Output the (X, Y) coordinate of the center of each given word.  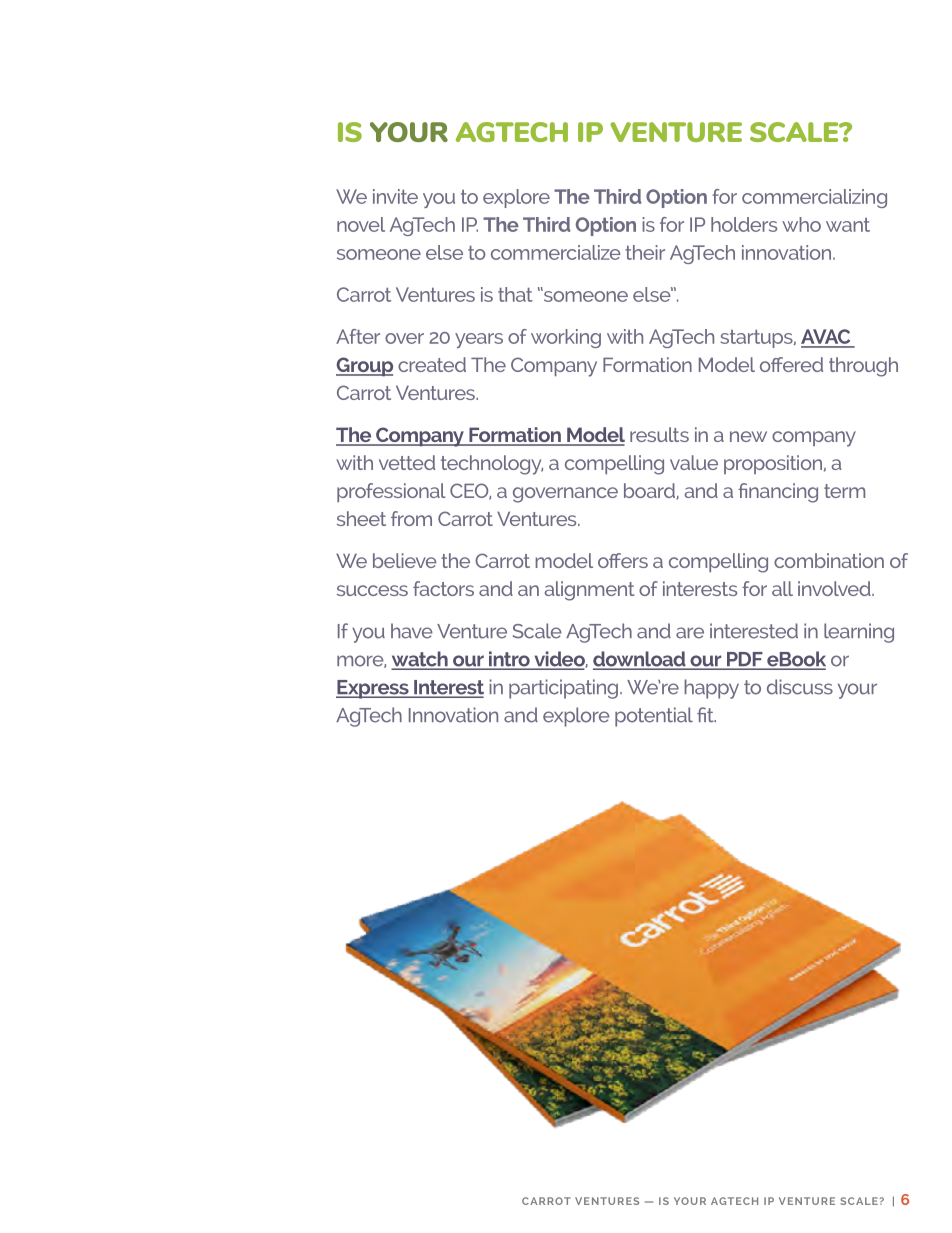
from (411, 518)
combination (829, 560)
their (645, 252)
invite (395, 196)
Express (373, 689)
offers (623, 560)
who (801, 224)
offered (791, 364)
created (432, 364)
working (566, 338)
